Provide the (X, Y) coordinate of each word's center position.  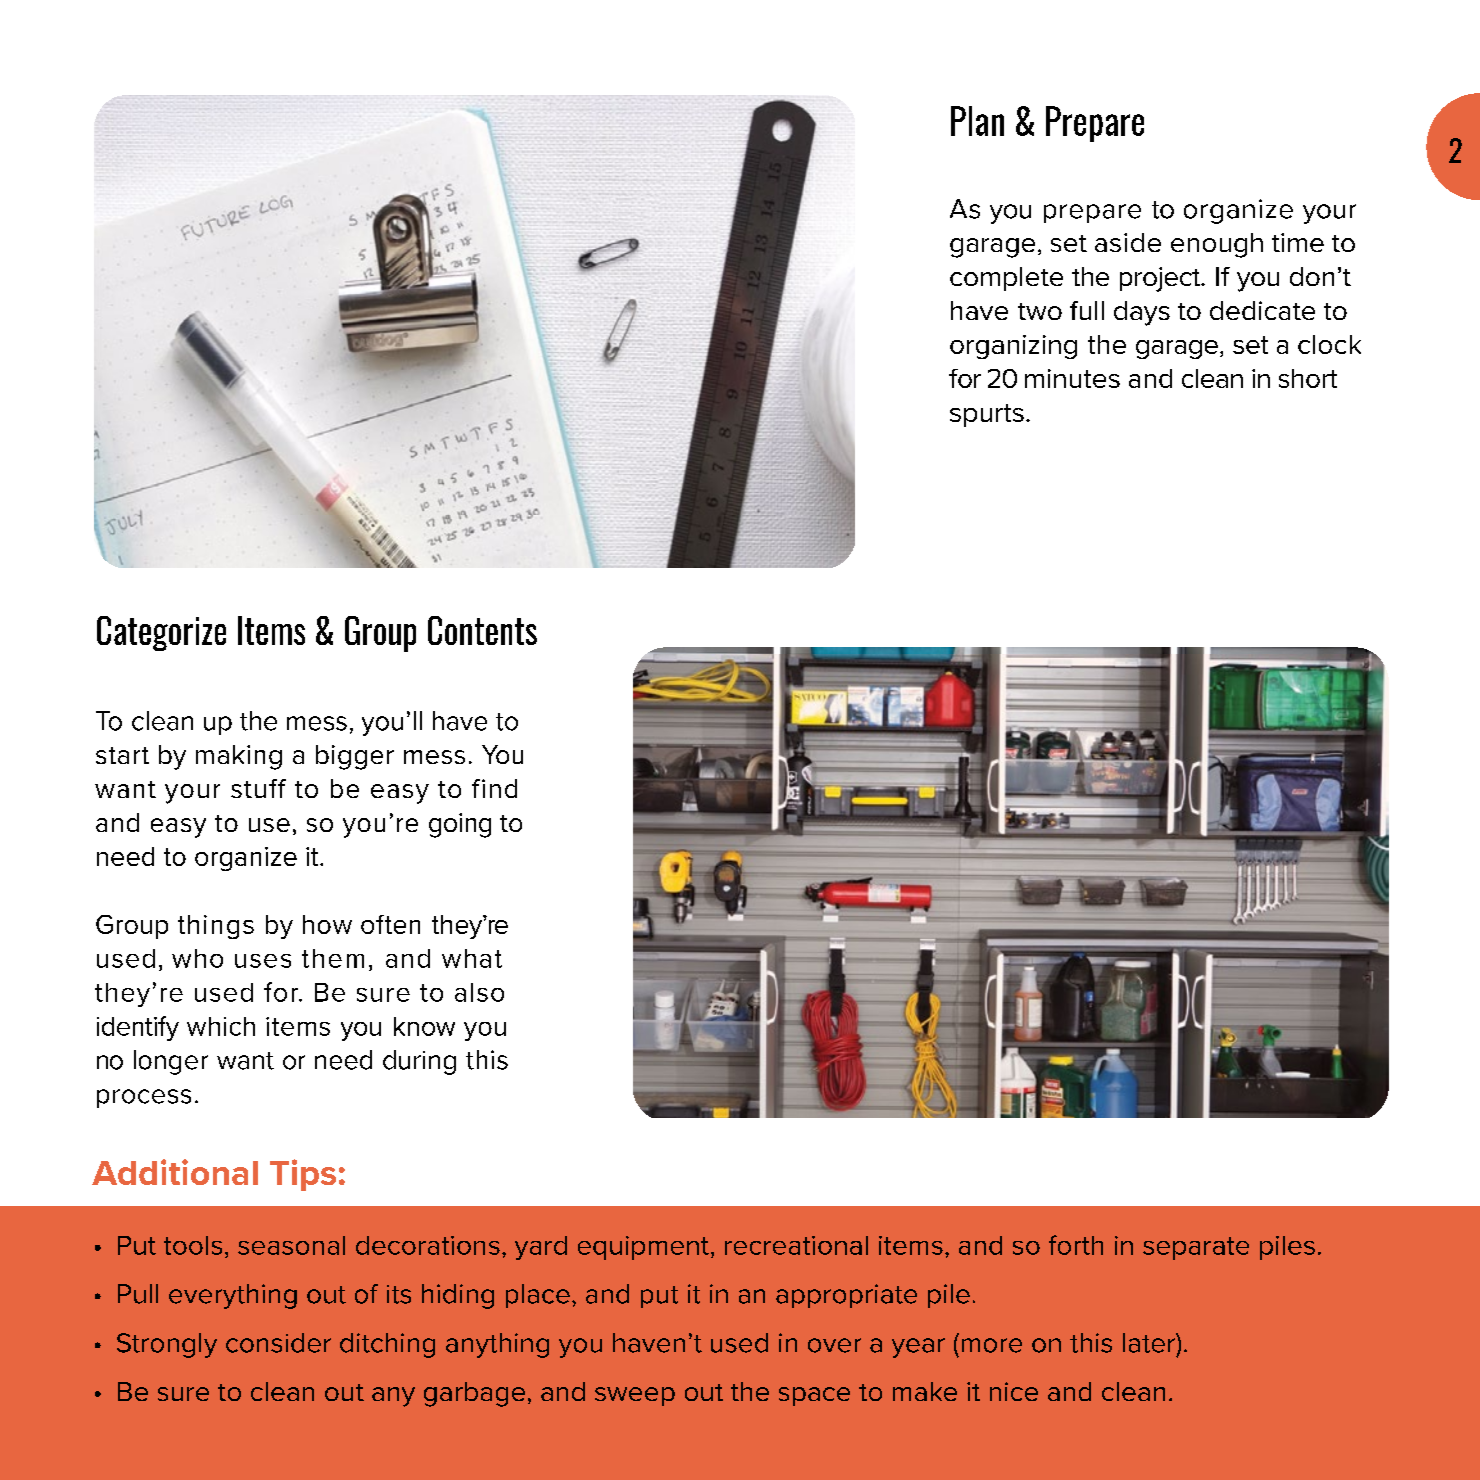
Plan (977, 121)
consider (278, 1343)
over (834, 1345)
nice (1014, 1391)
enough (1217, 245)
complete (1006, 279)
